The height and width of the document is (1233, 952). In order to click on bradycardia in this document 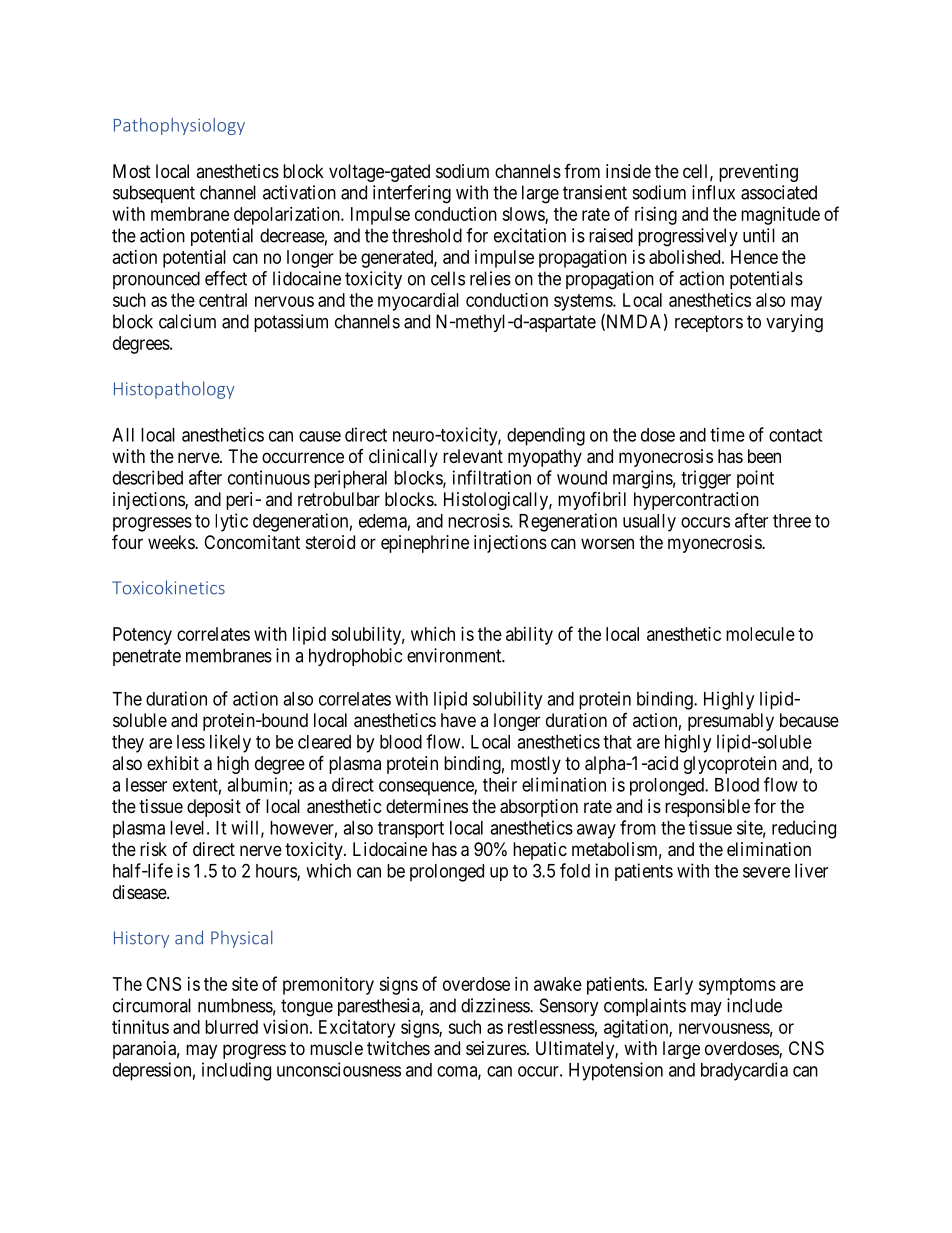, I will do `click(744, 1071)`.
